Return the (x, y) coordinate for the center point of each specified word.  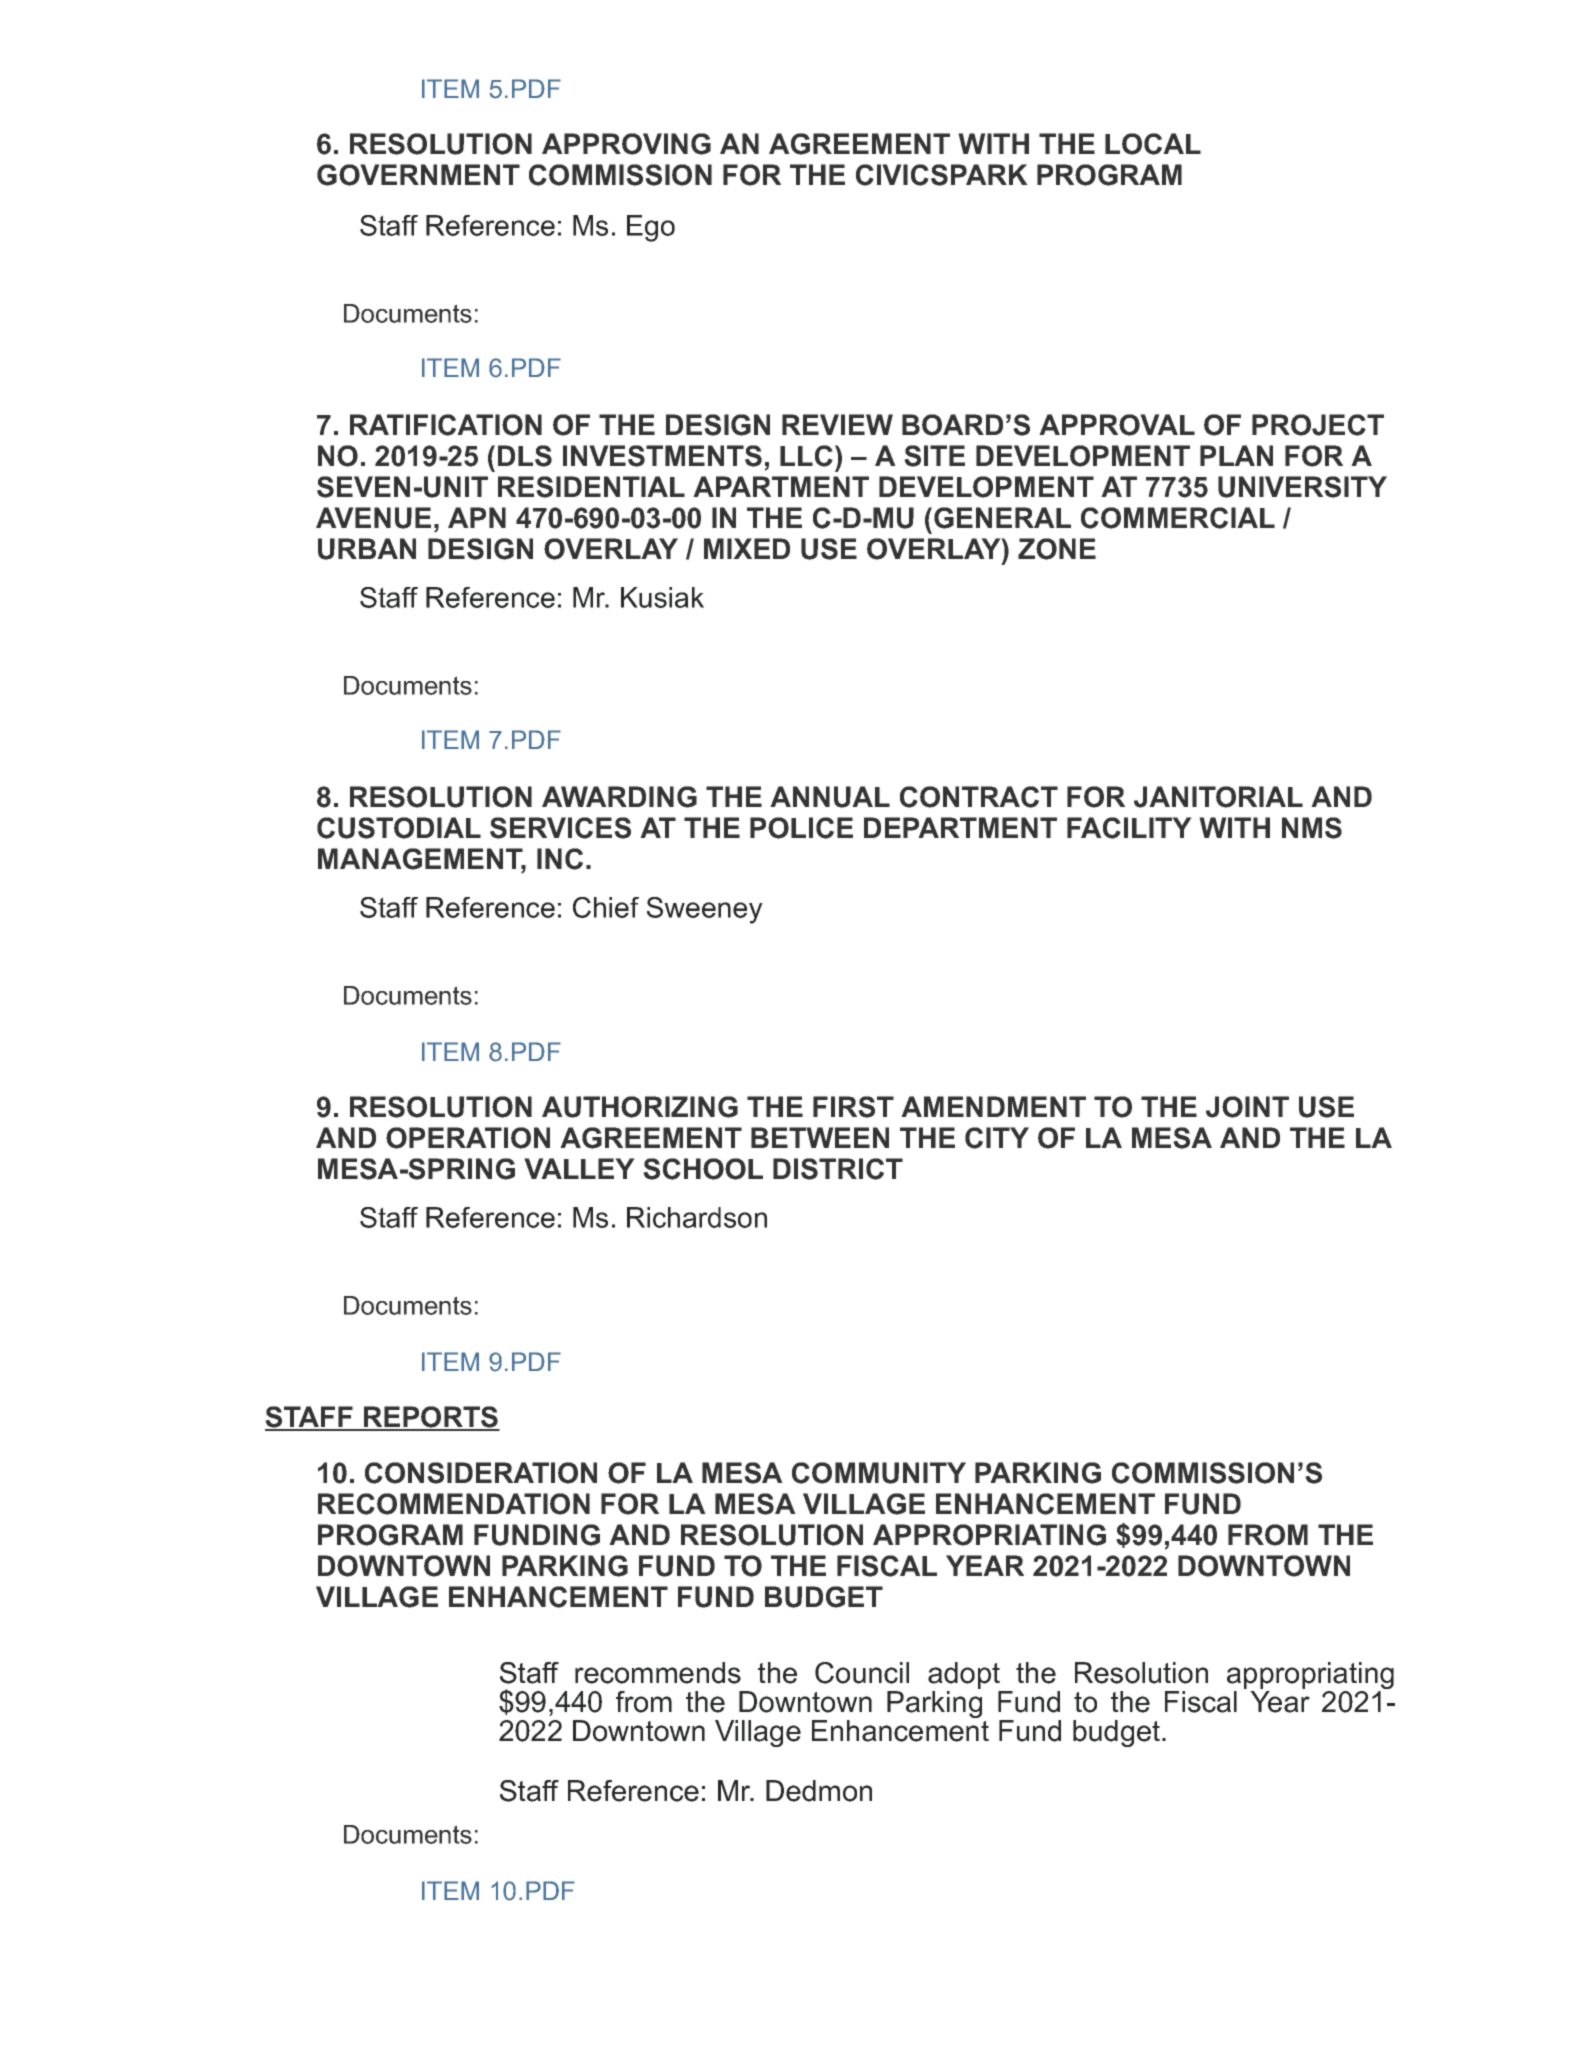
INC (560, 859)
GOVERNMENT (418, 175)
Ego (651, 228)
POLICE (801, 828)
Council (862, 1673)
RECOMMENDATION (454, 1504)
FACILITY (1129, 828)
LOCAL (1153, 144)
